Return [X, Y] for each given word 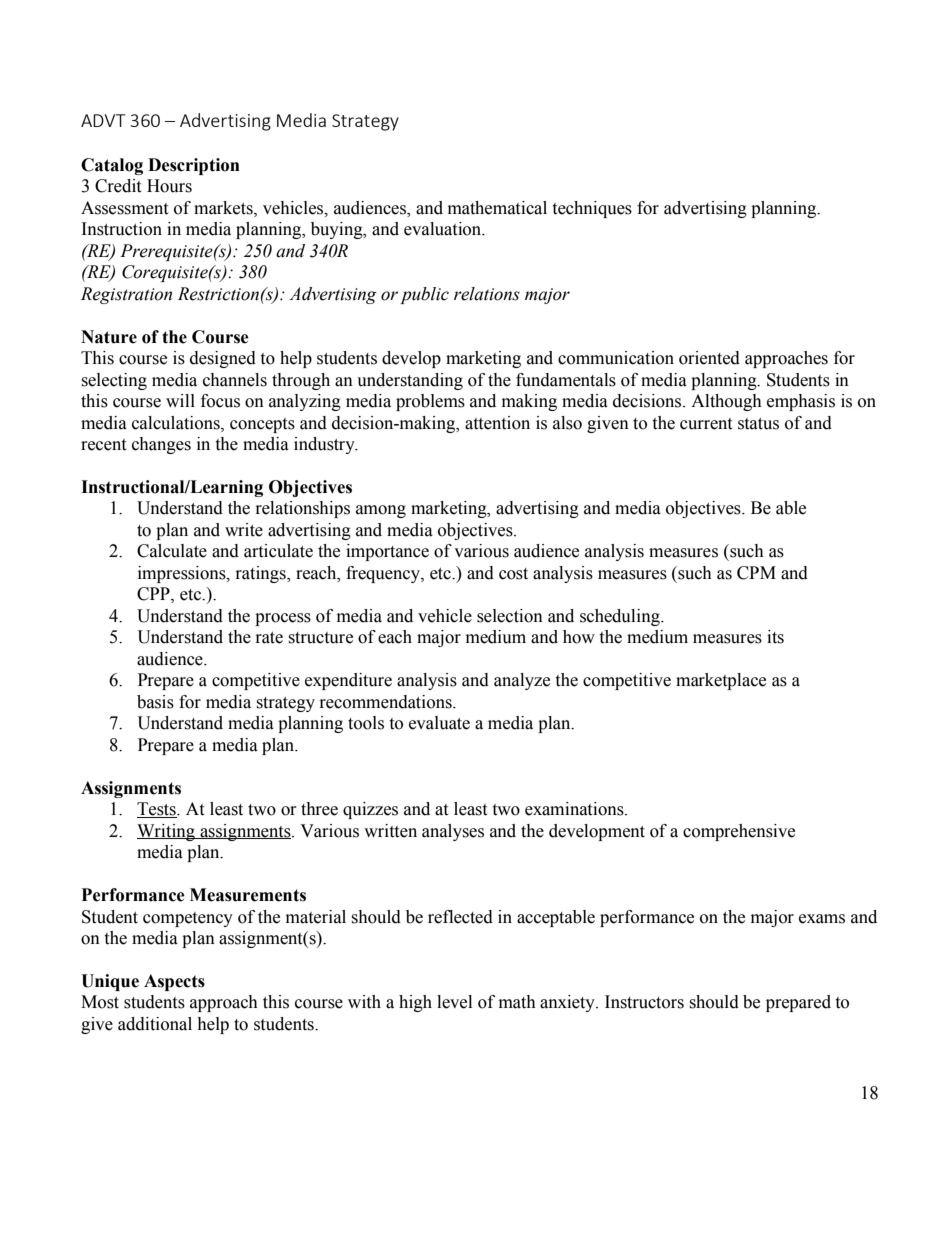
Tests [157, 810]
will [180, 400]
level [454, 1002]
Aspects [174, 982]
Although [726, 402]
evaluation [444, 229]
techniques [592, 209]
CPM [756, 573]
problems [430, 402]
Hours [169, 186]
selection [510, 616]
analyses [453, 832]
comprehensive [739, 832]
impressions [183, 574]
